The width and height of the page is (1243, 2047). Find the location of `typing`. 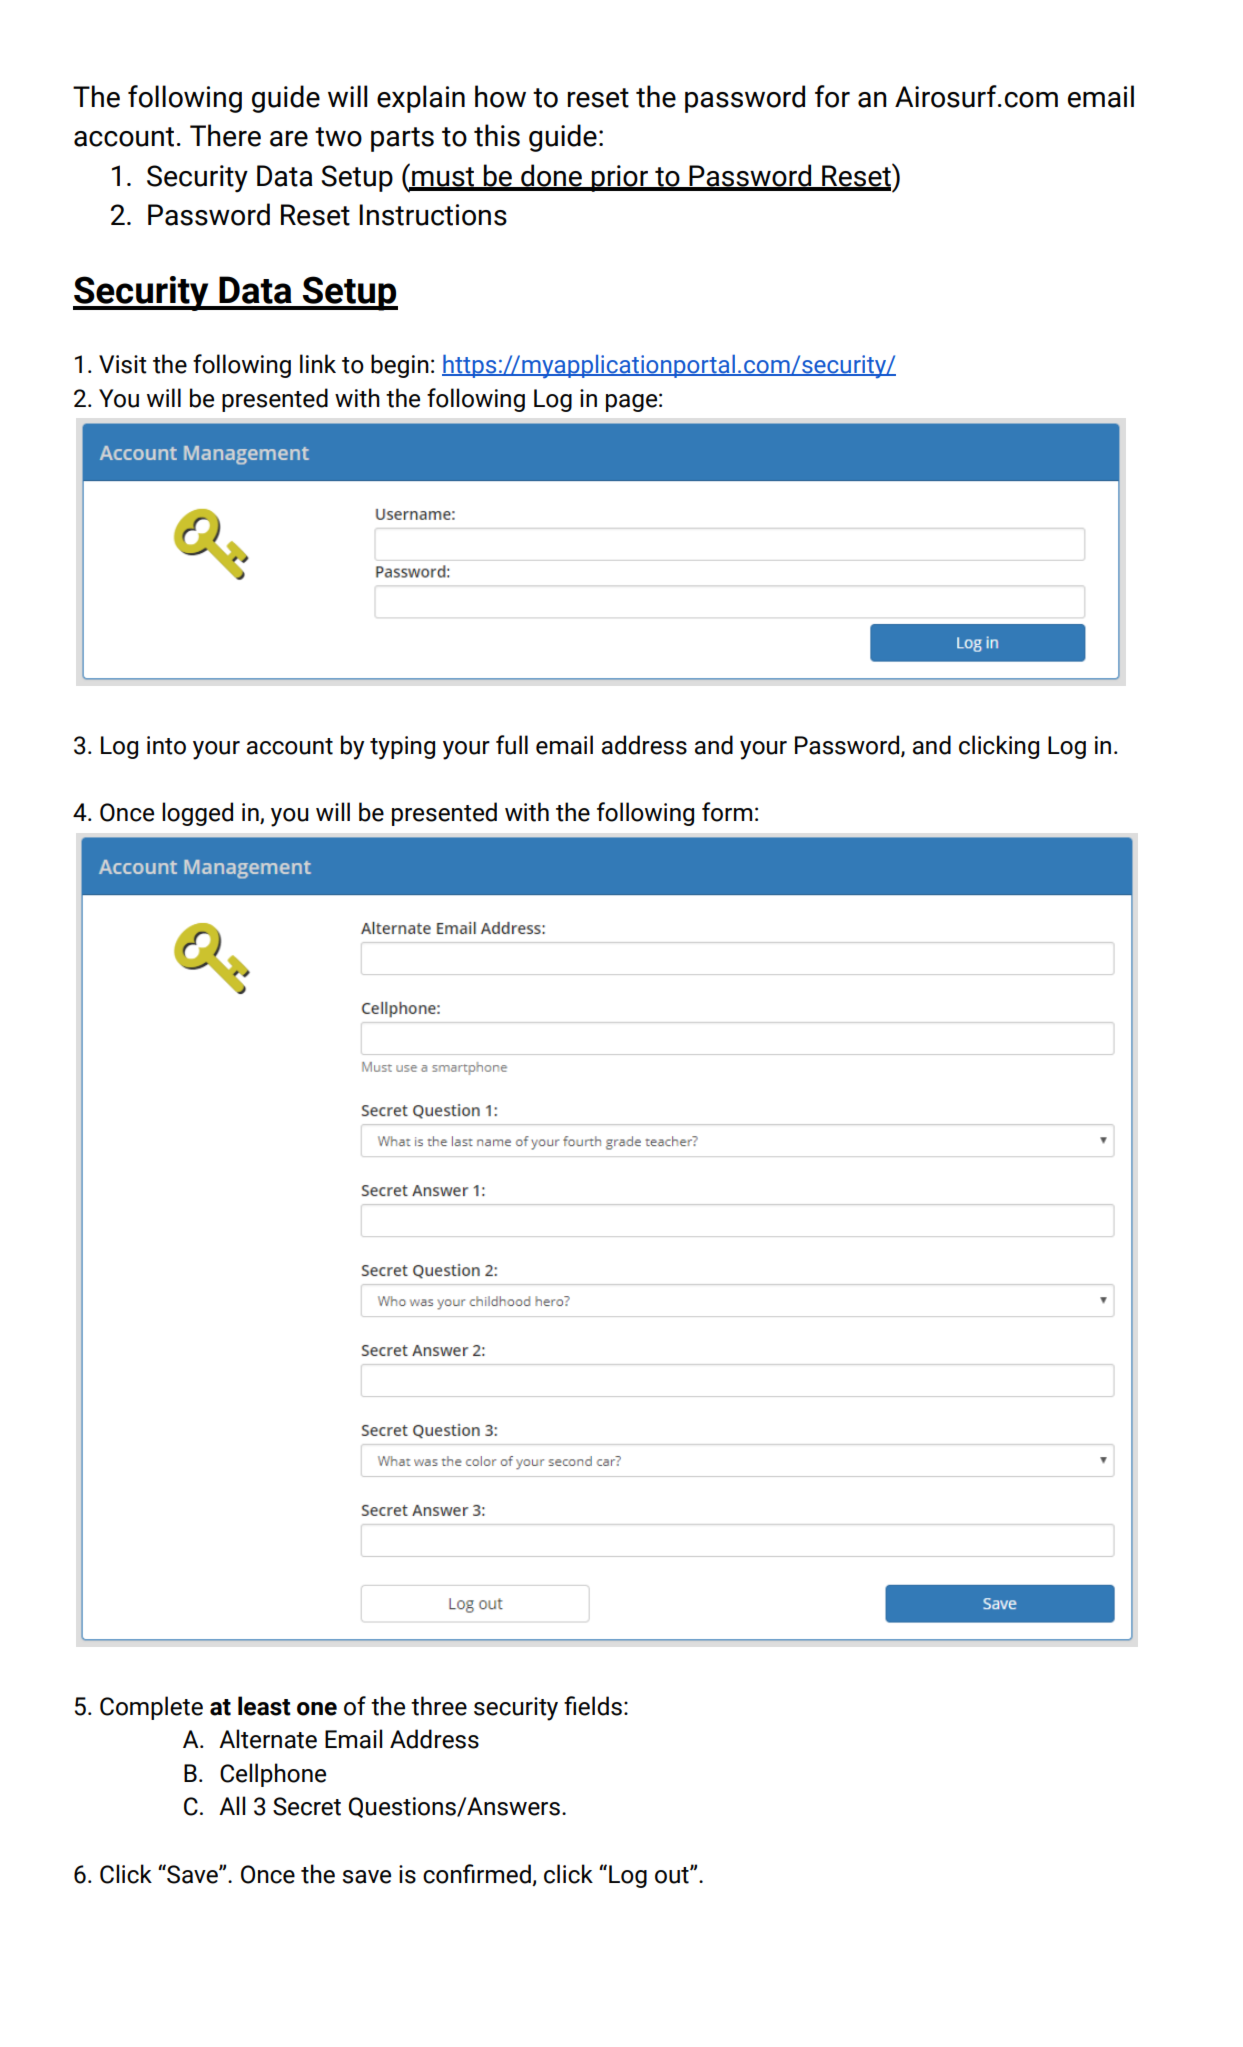

typing is located at coordinates (402, 748).
